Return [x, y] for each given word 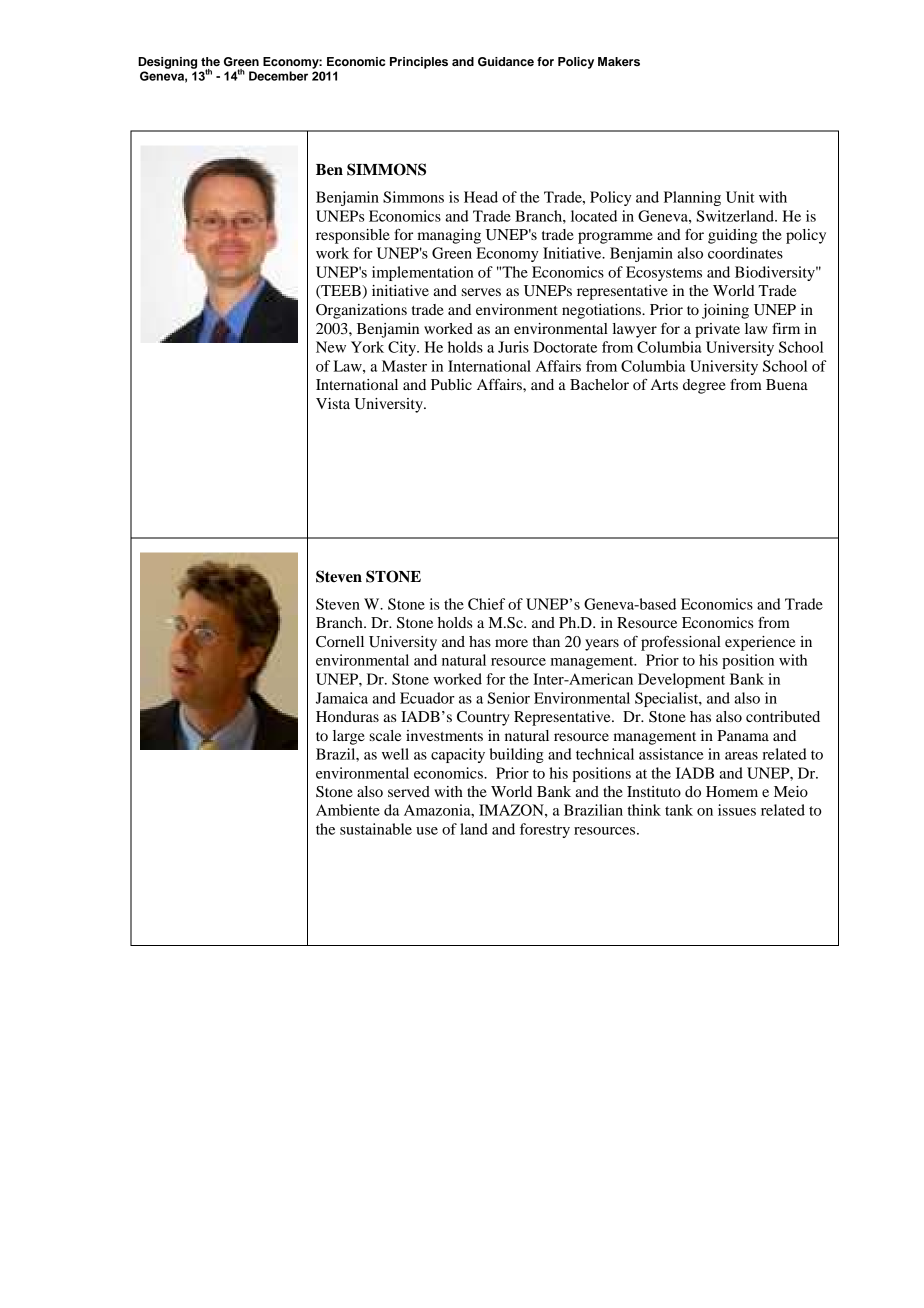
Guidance [506, 62]
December [278, 76]
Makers [619, 61]
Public [451, 384]
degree [704, 386]
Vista [333, 403]
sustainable [376, 829]
